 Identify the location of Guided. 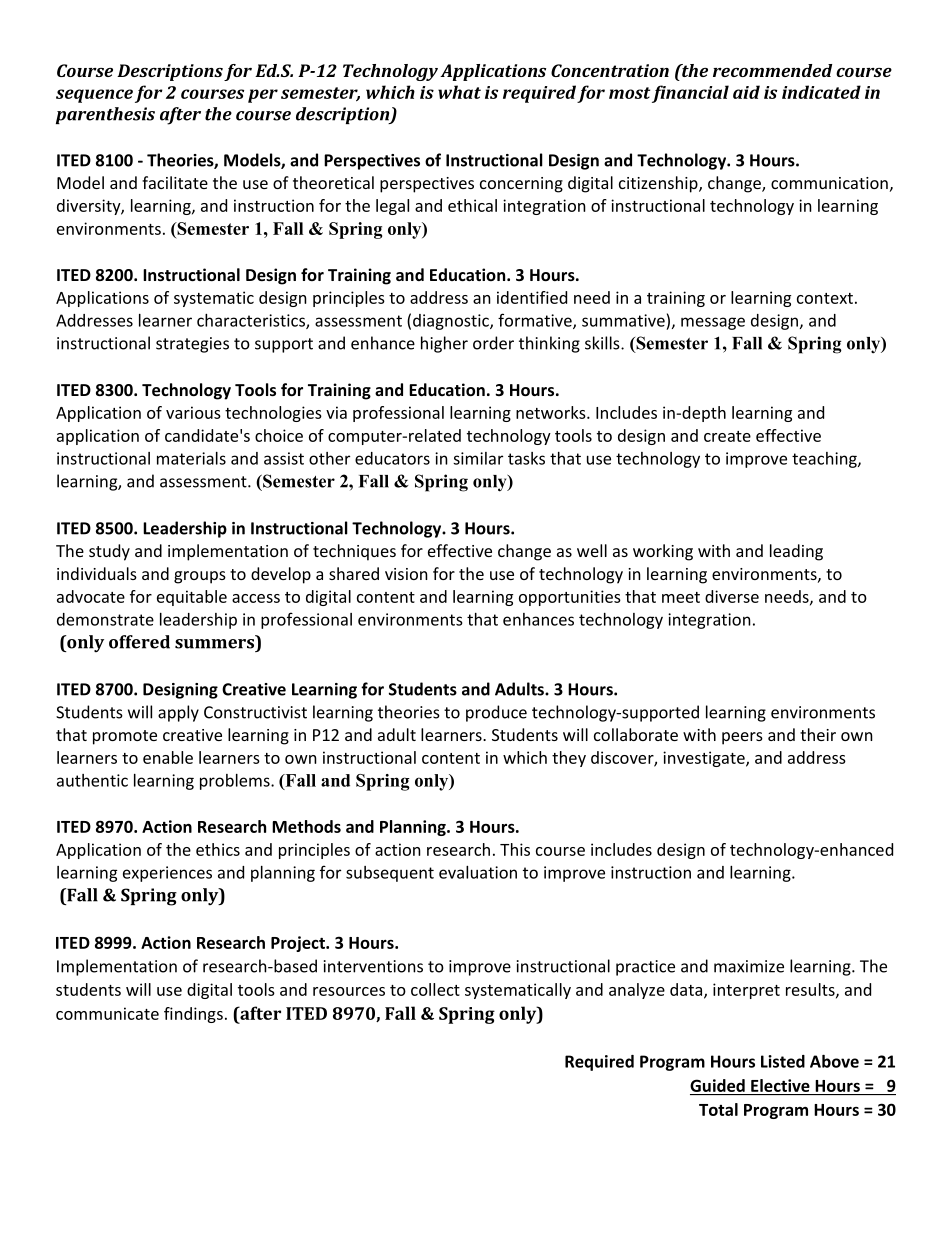
(717, 1085).
